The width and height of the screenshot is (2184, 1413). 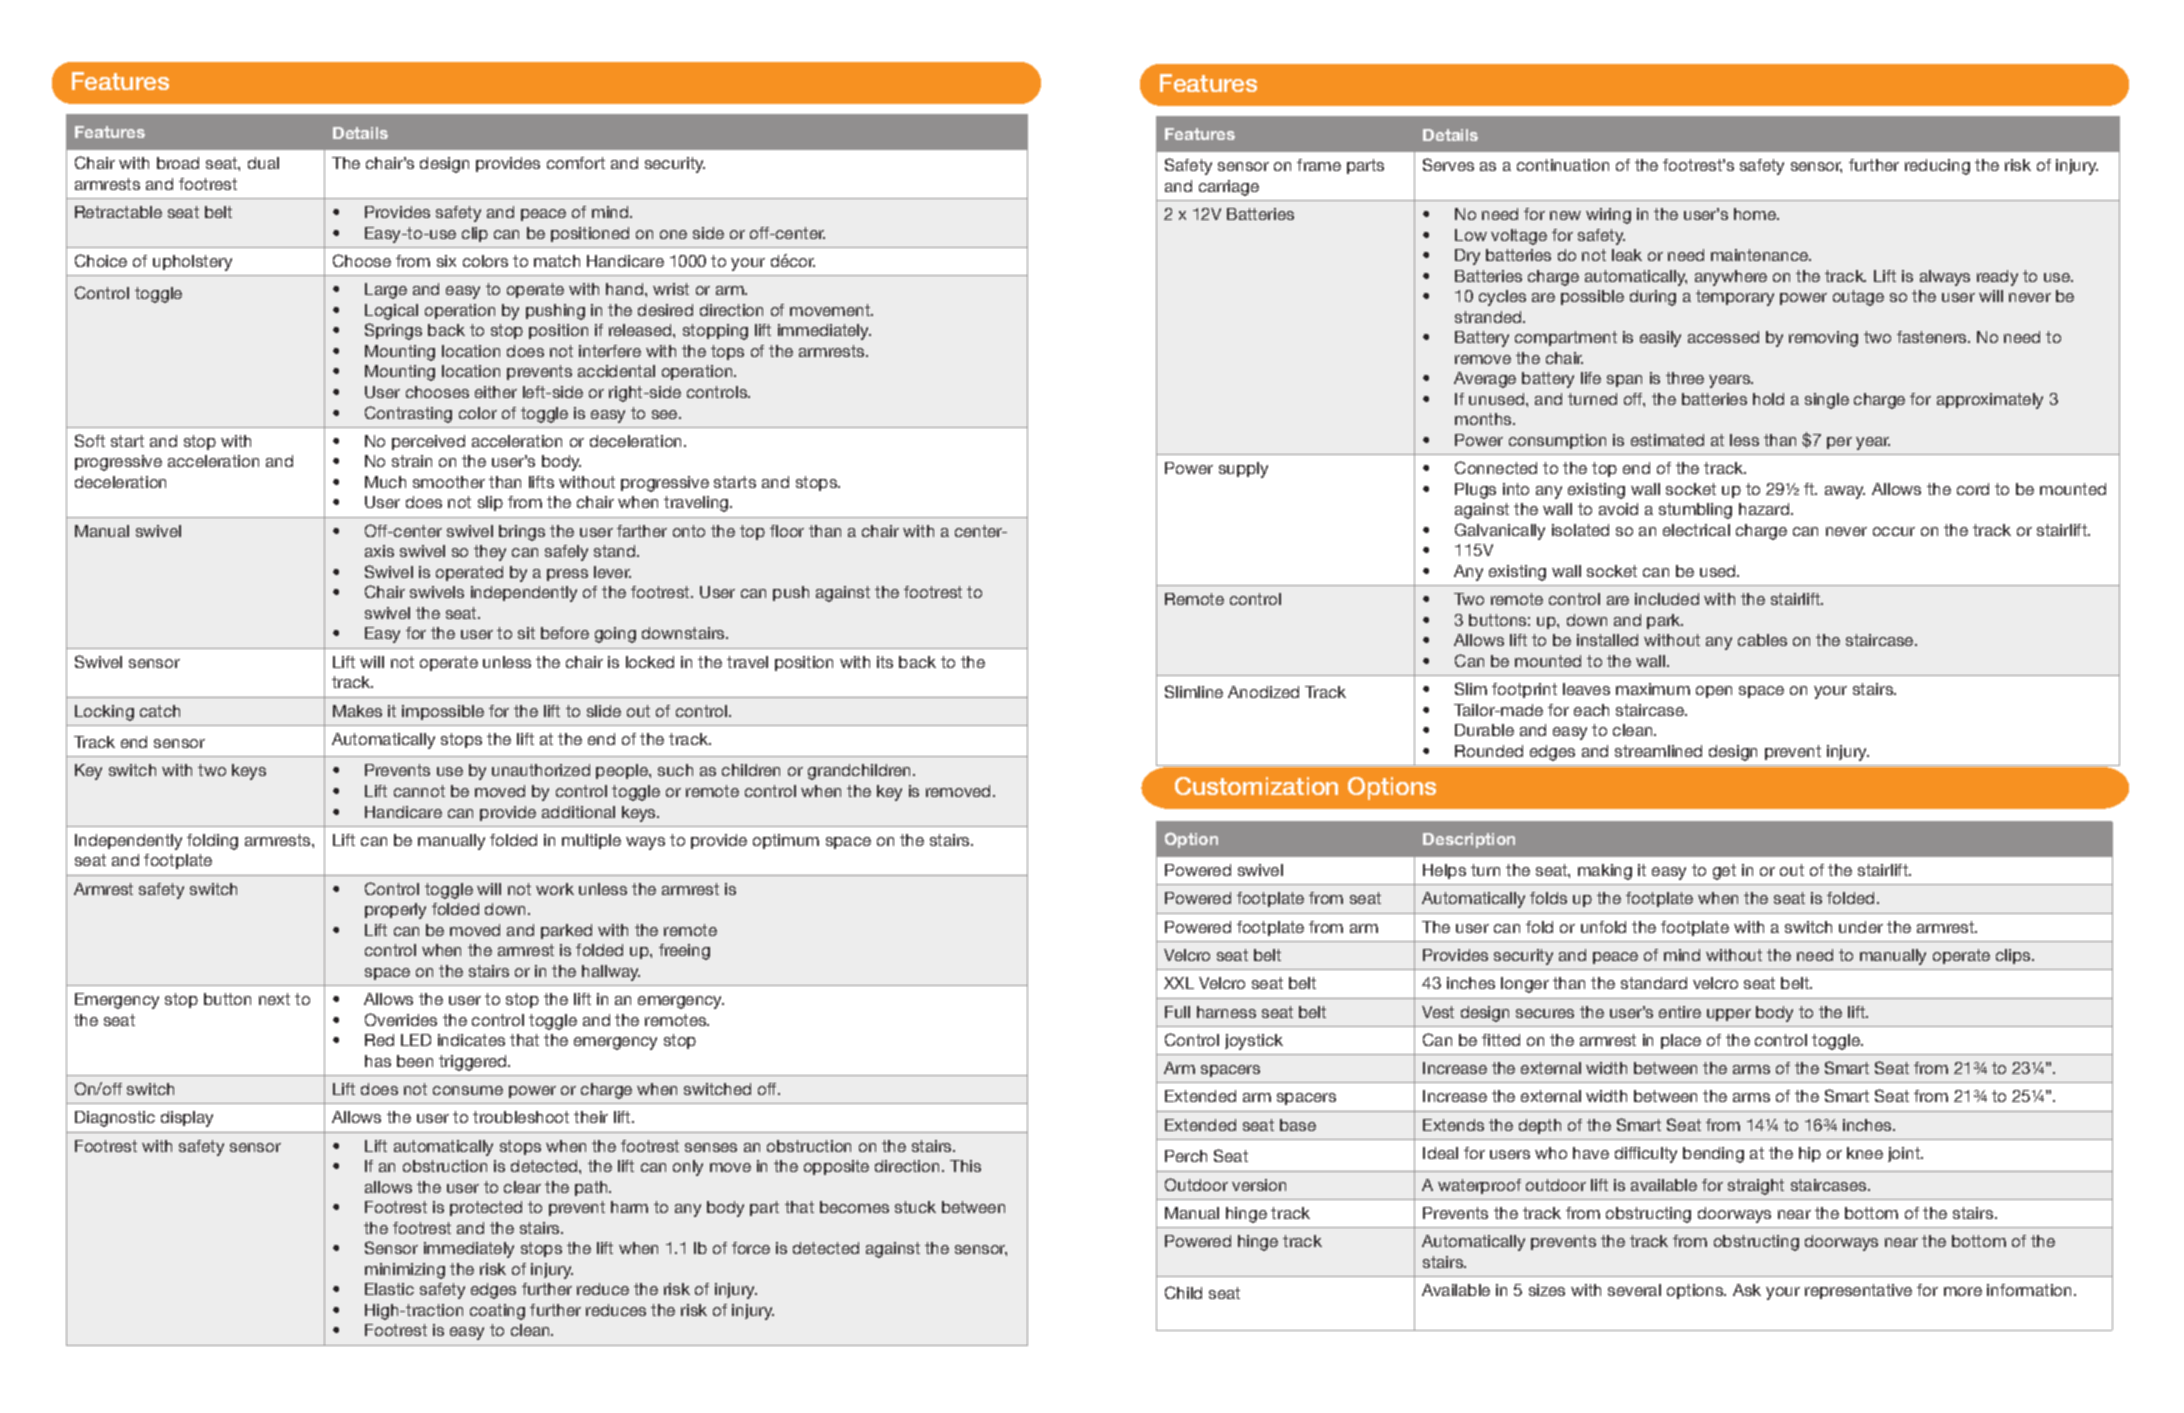 I want to click on dual, so click(x=263, y=163).
